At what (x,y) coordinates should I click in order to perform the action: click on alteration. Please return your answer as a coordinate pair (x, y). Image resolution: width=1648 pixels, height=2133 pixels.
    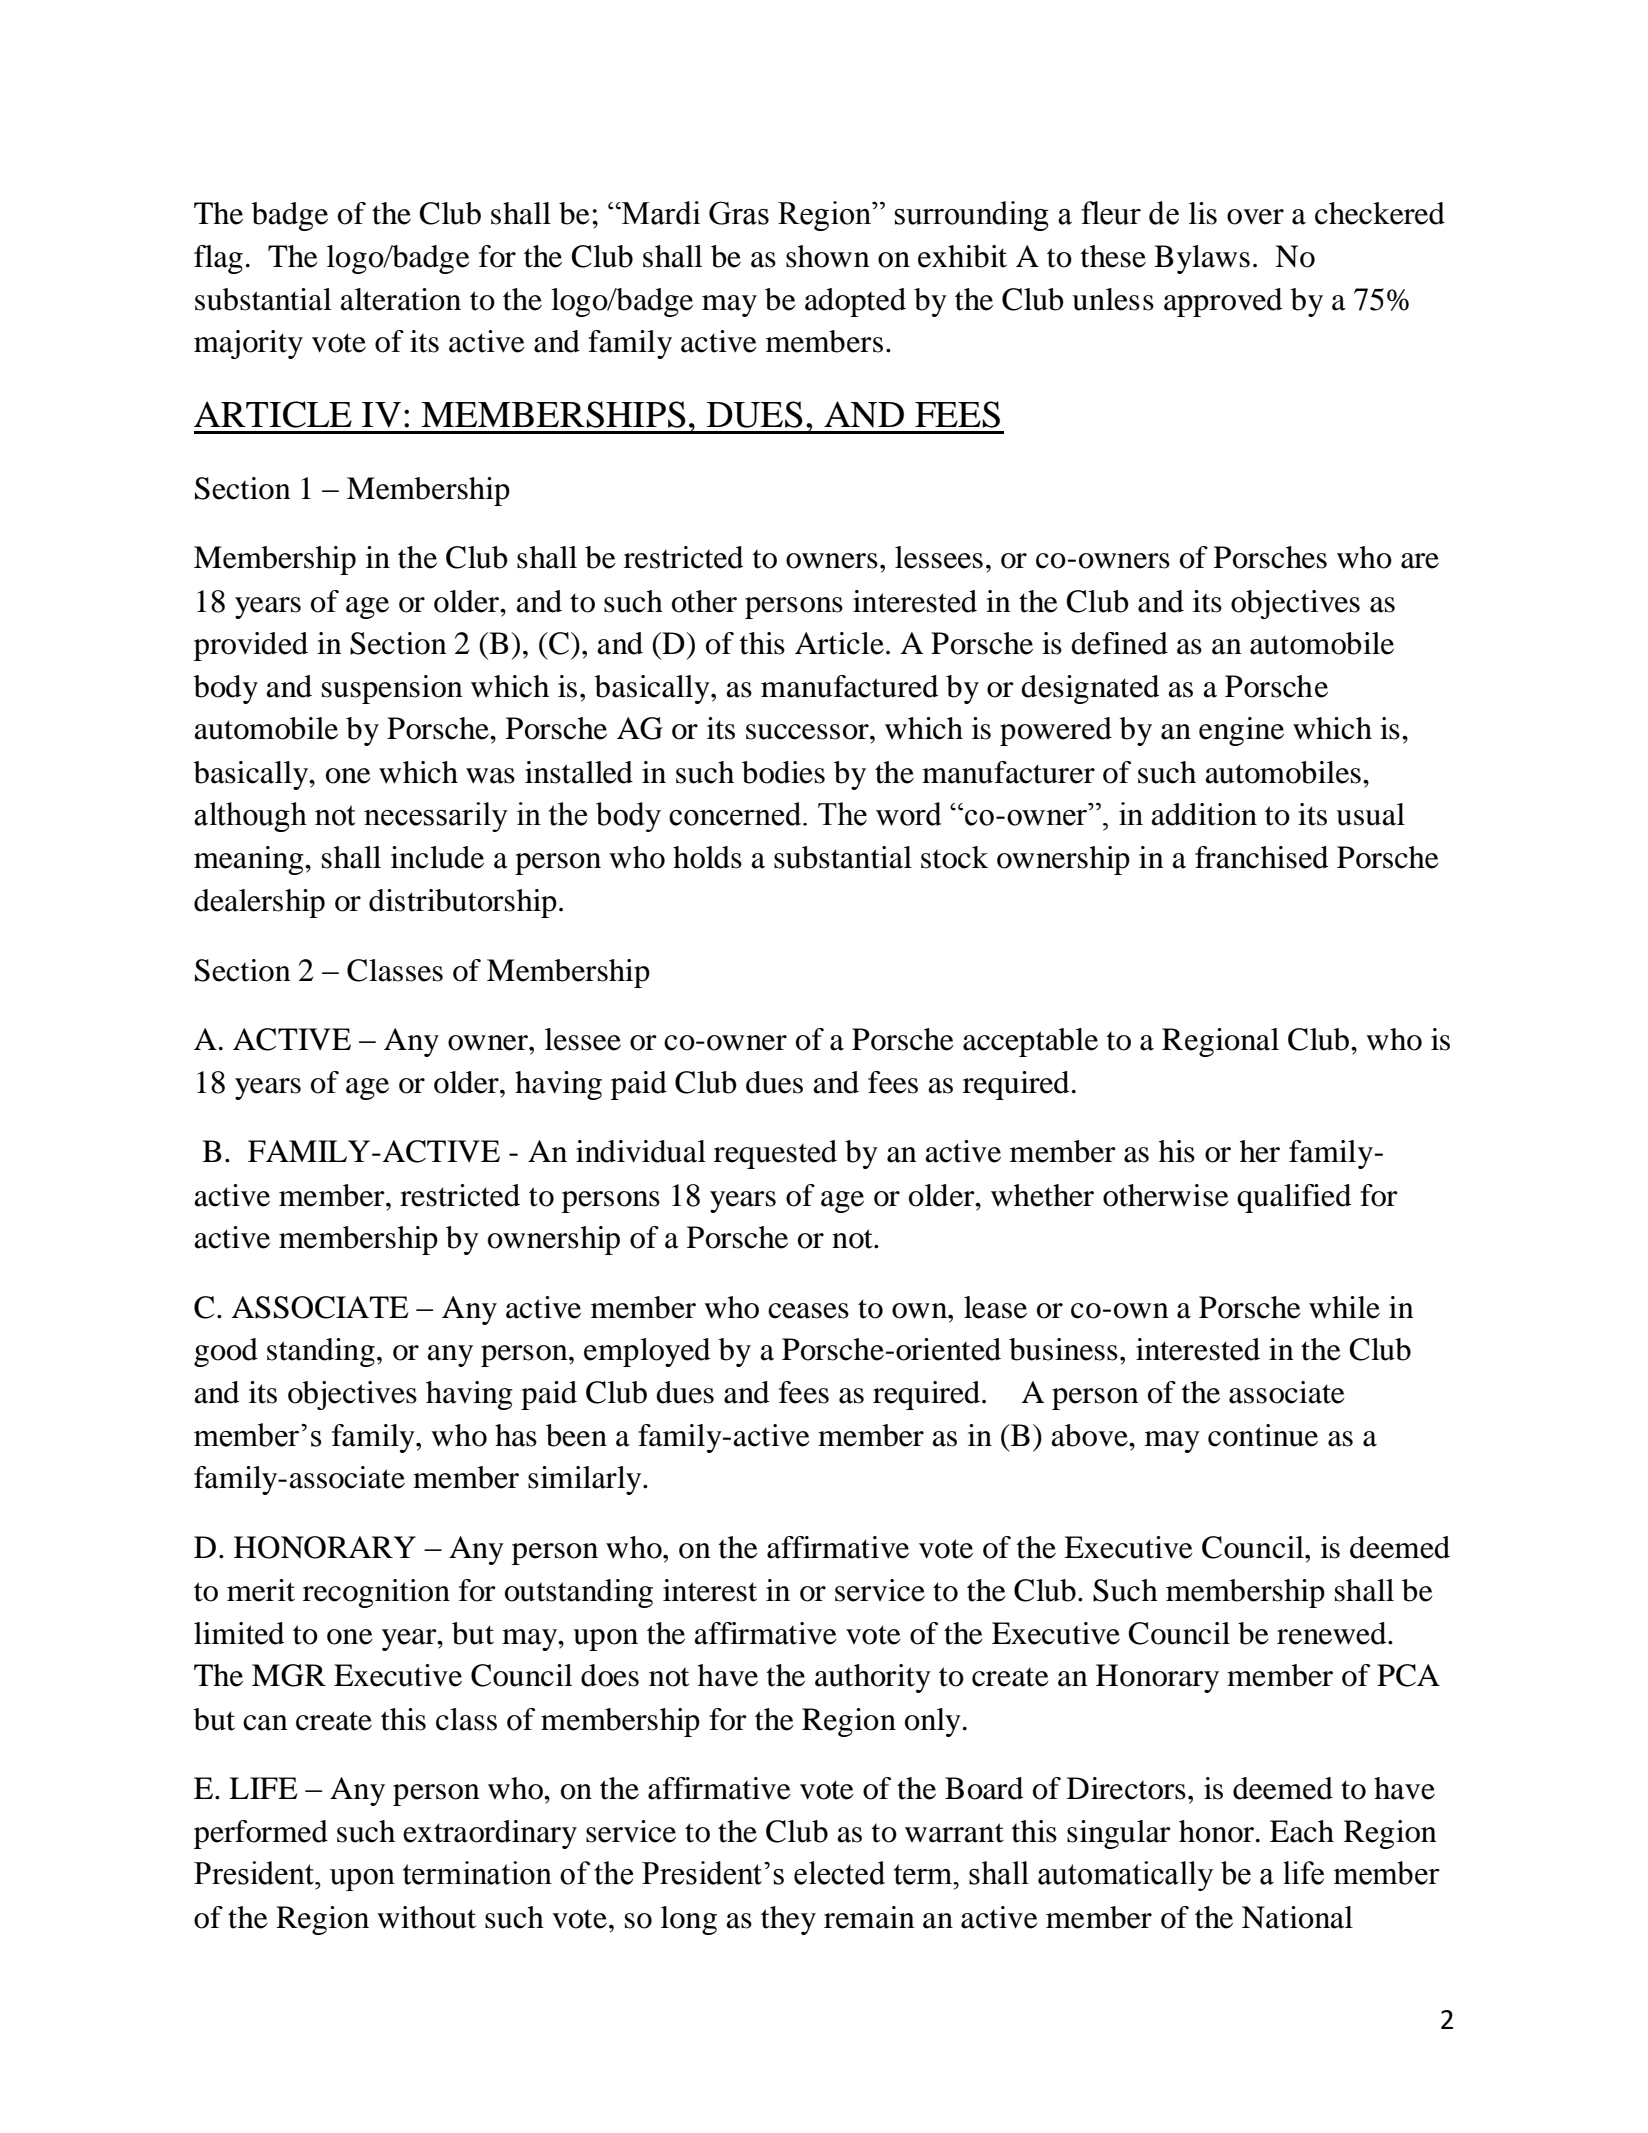
    Looking at the image, I should click on (400, 299).
